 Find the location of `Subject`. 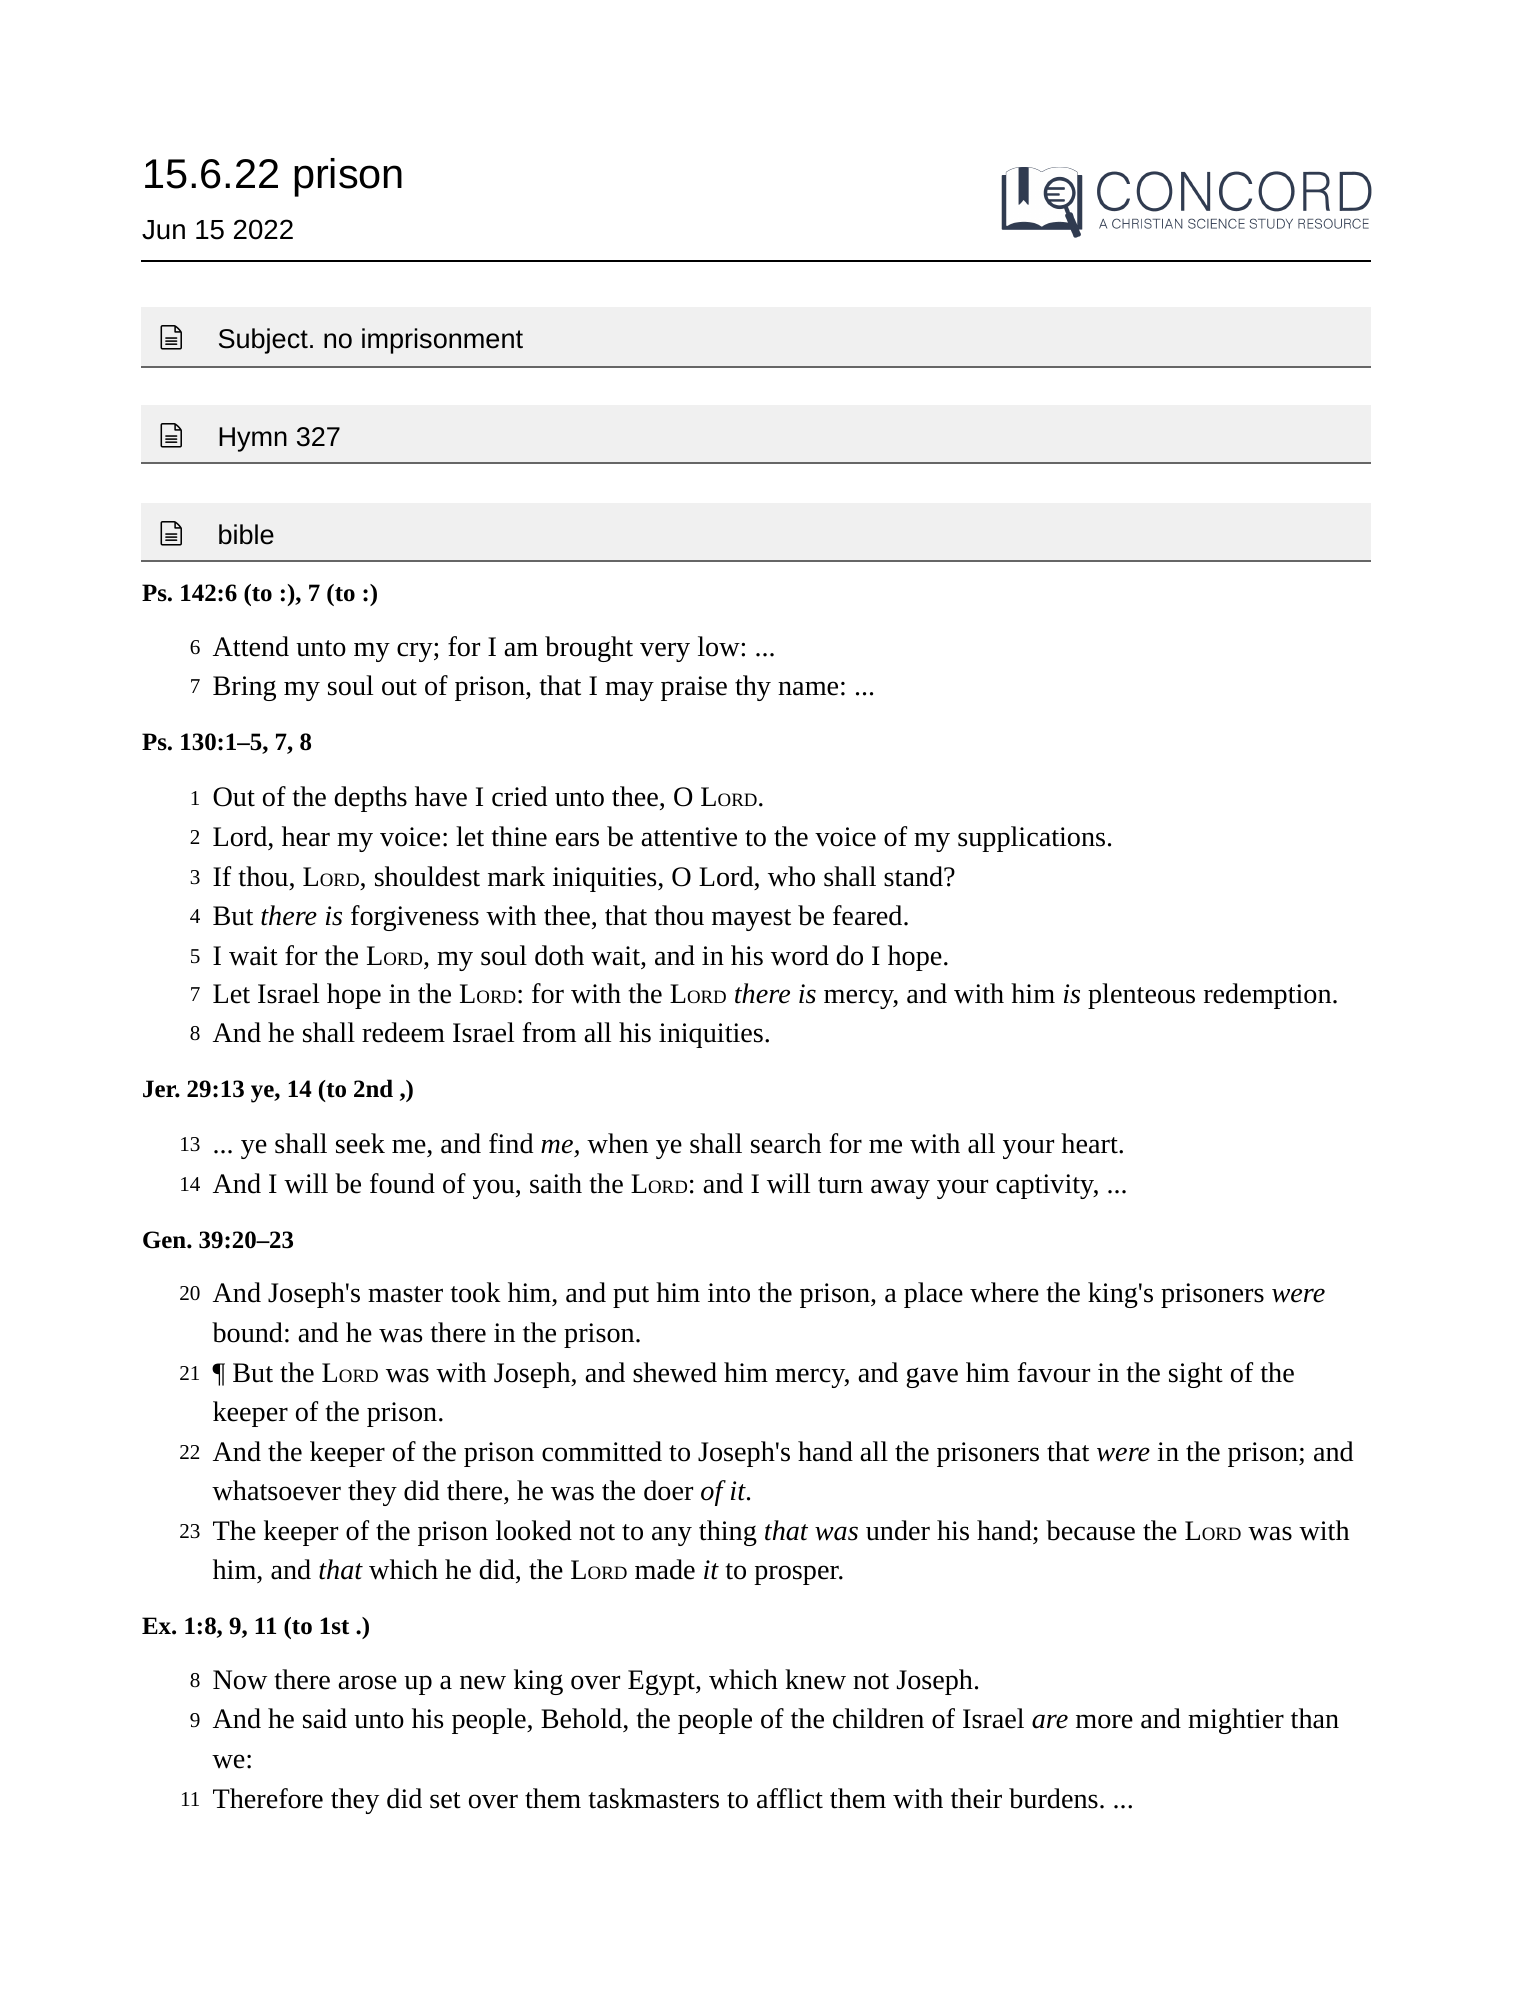

Subject is located at coordinates (263, 341).
